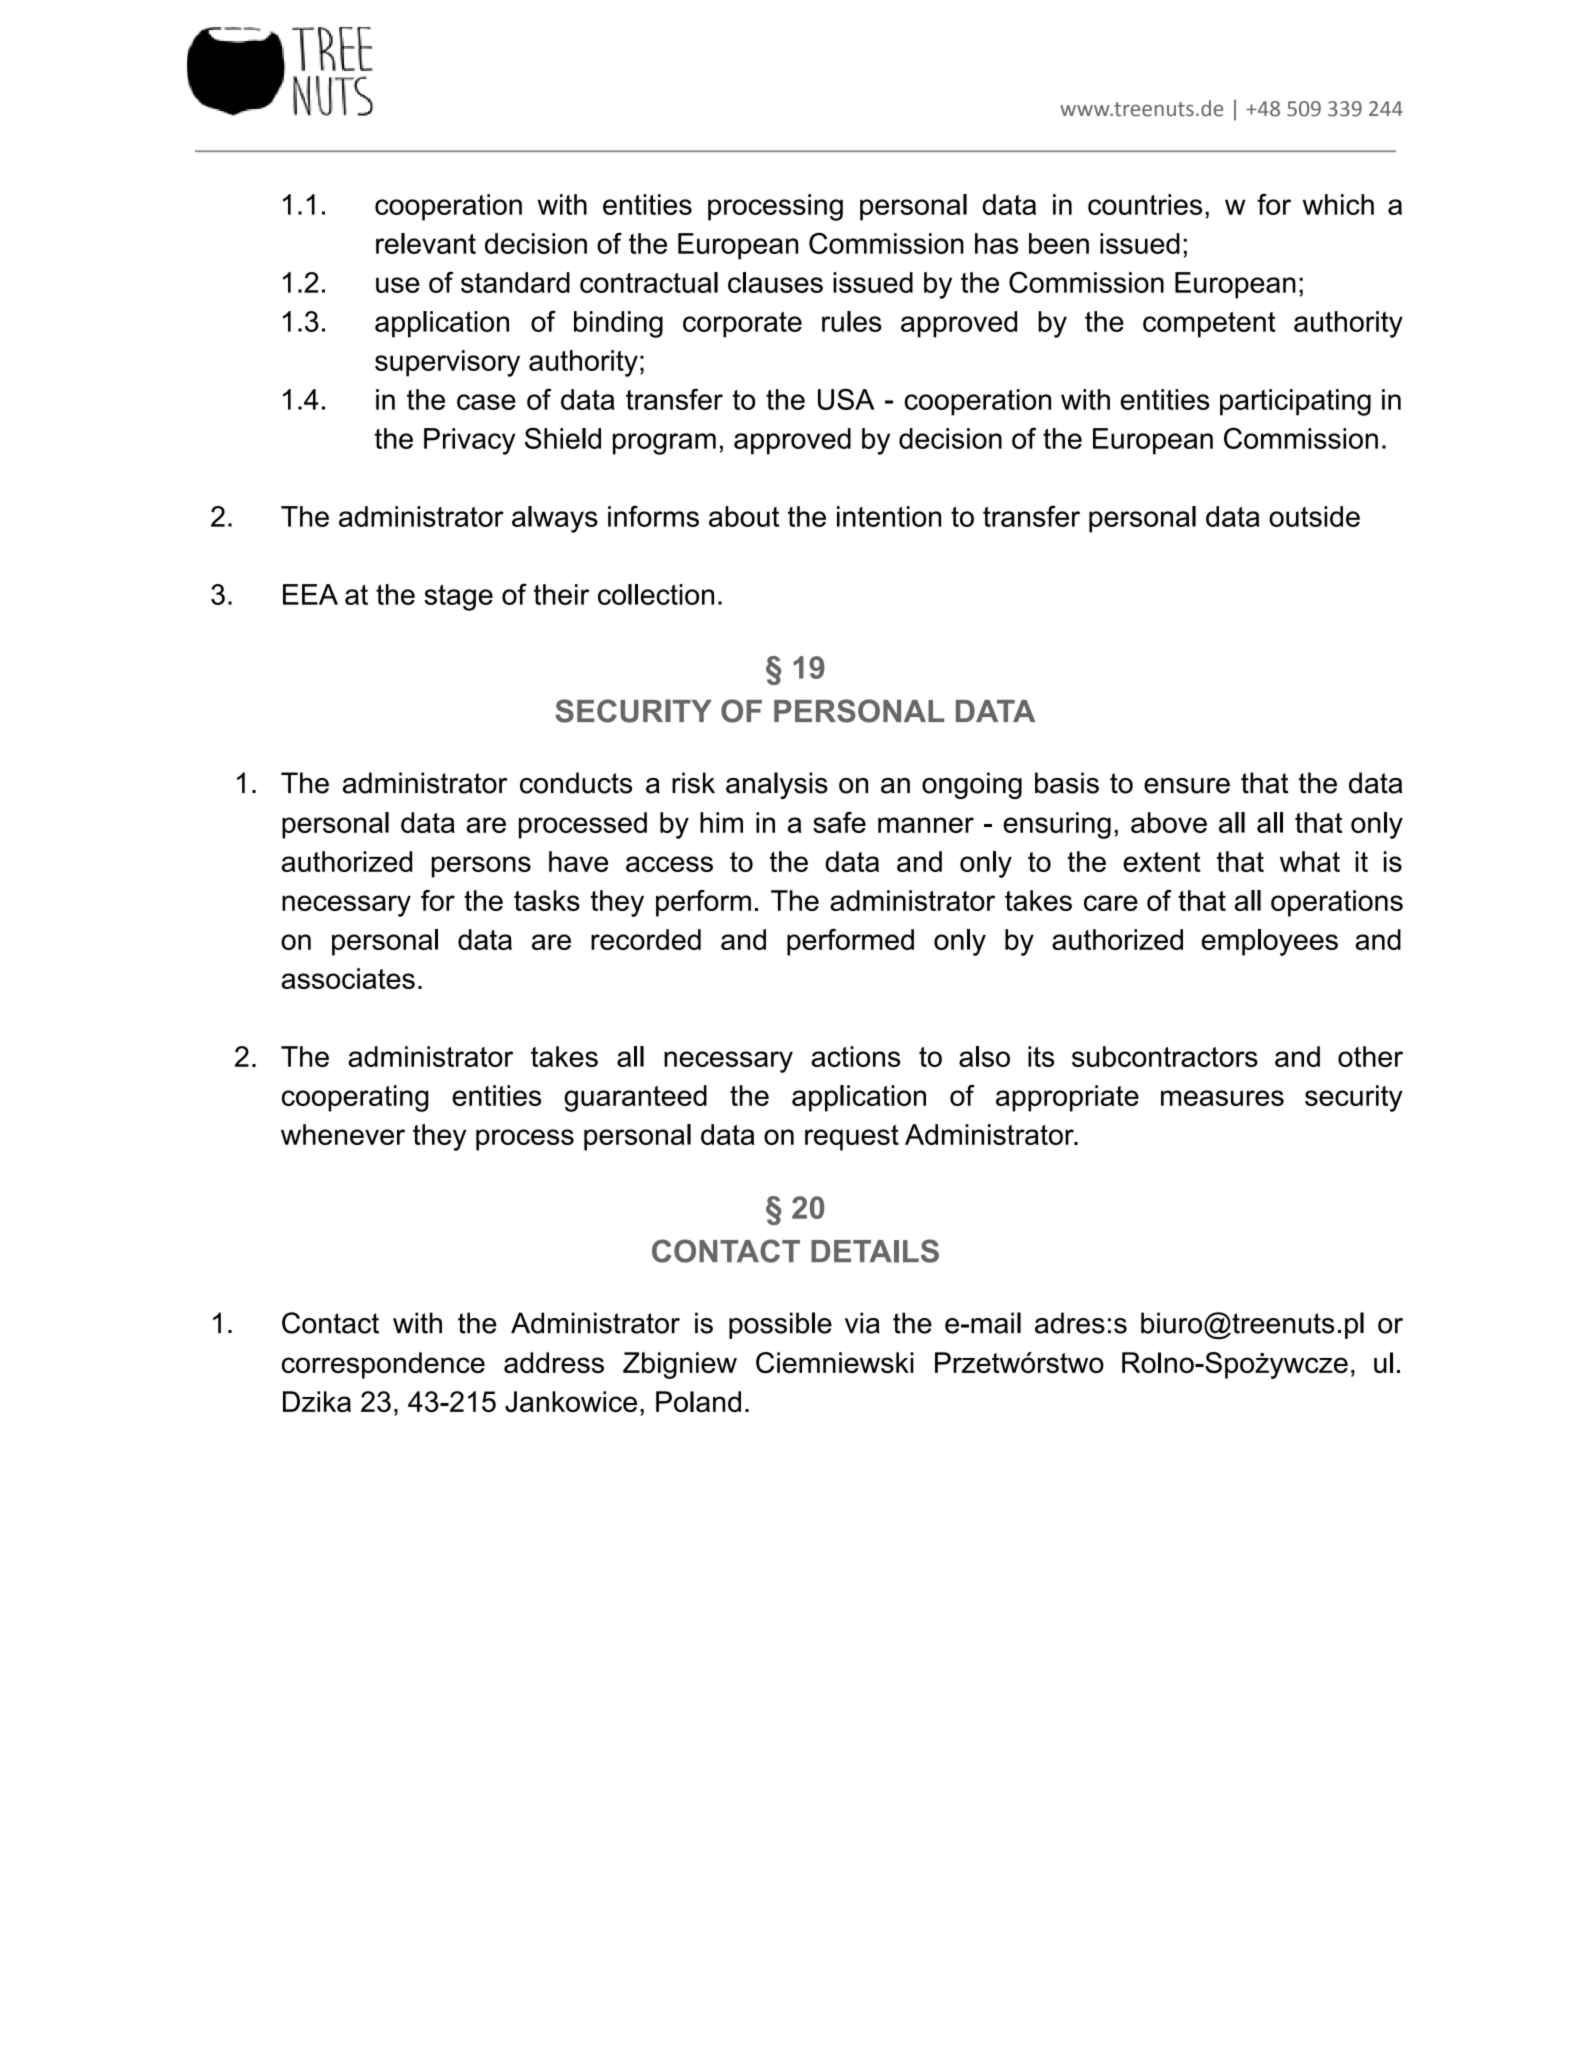  I want to click on which, so click(1338, 204).
